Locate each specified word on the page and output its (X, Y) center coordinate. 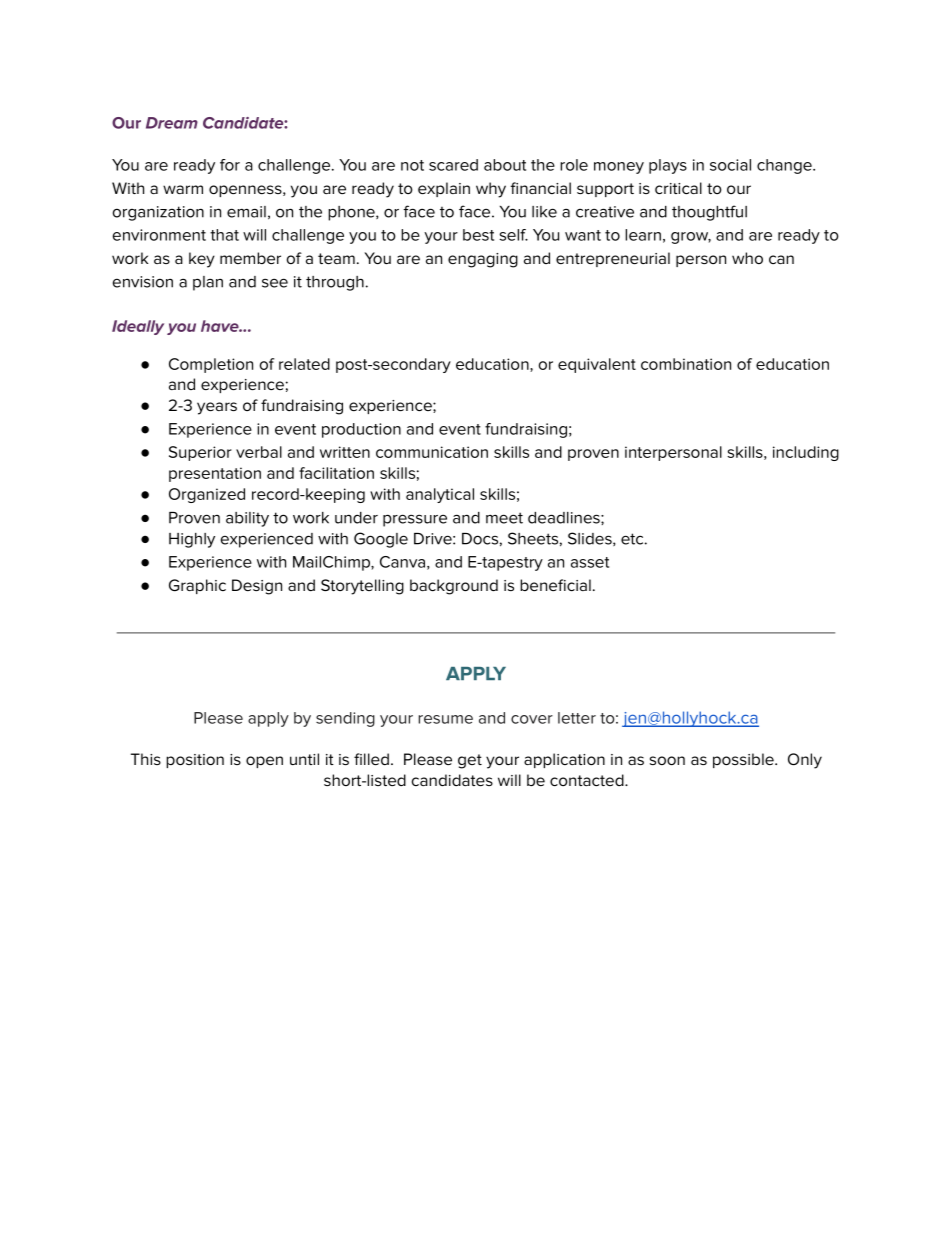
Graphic (197, 586)
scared (453, 165)
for (230, 165)
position (195, 761)
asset (590, 562)
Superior (200, 453)
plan (208, 283)
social (730, 165)
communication (432, 452)
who (747, 258)
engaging (483, 260)
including (806, 453)
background (454, 587)
